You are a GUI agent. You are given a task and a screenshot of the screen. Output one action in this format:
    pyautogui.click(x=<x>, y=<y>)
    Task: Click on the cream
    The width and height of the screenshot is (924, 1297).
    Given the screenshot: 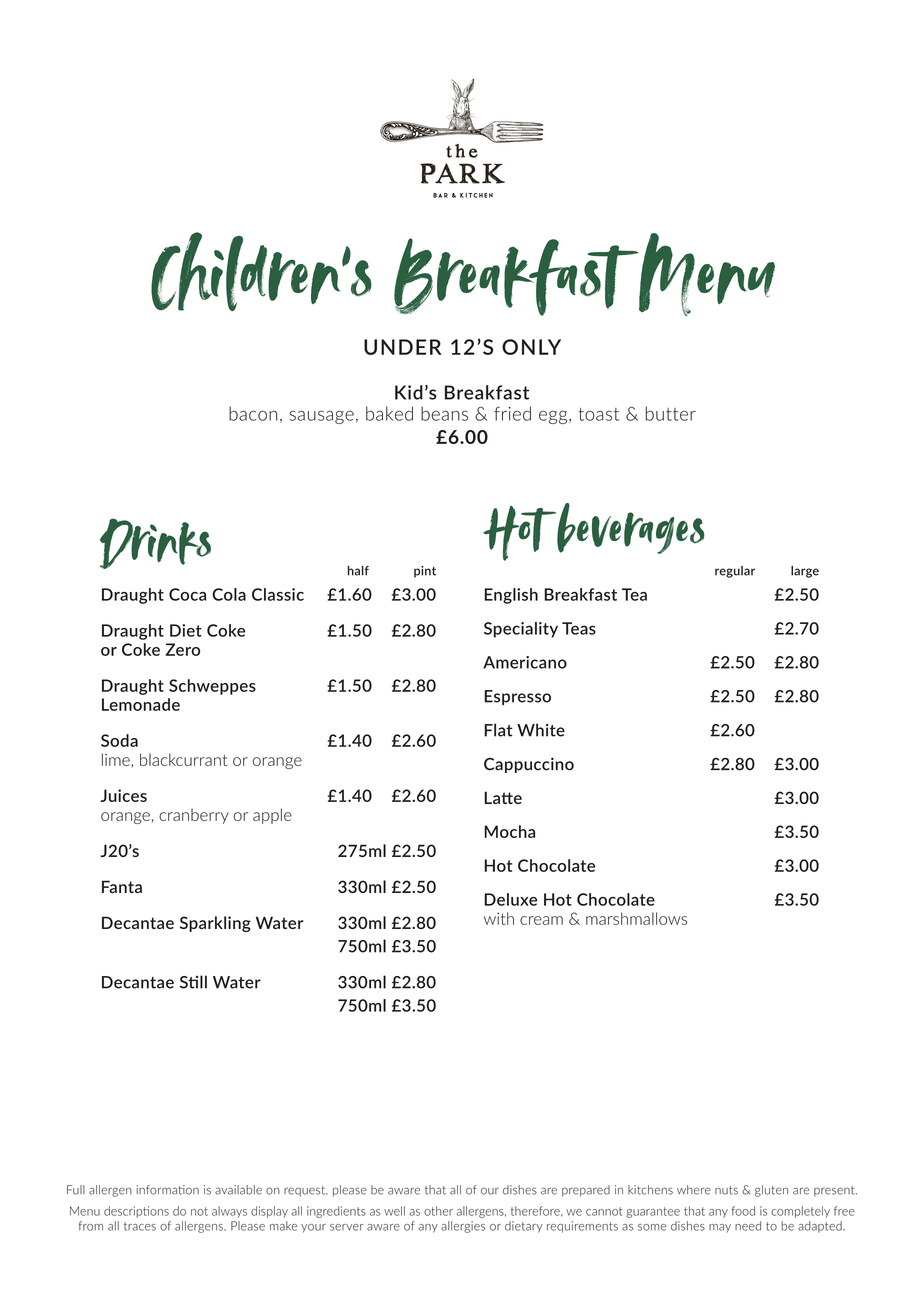 What is the action you would take?
    pyautogui.click(x=541, y=920)
